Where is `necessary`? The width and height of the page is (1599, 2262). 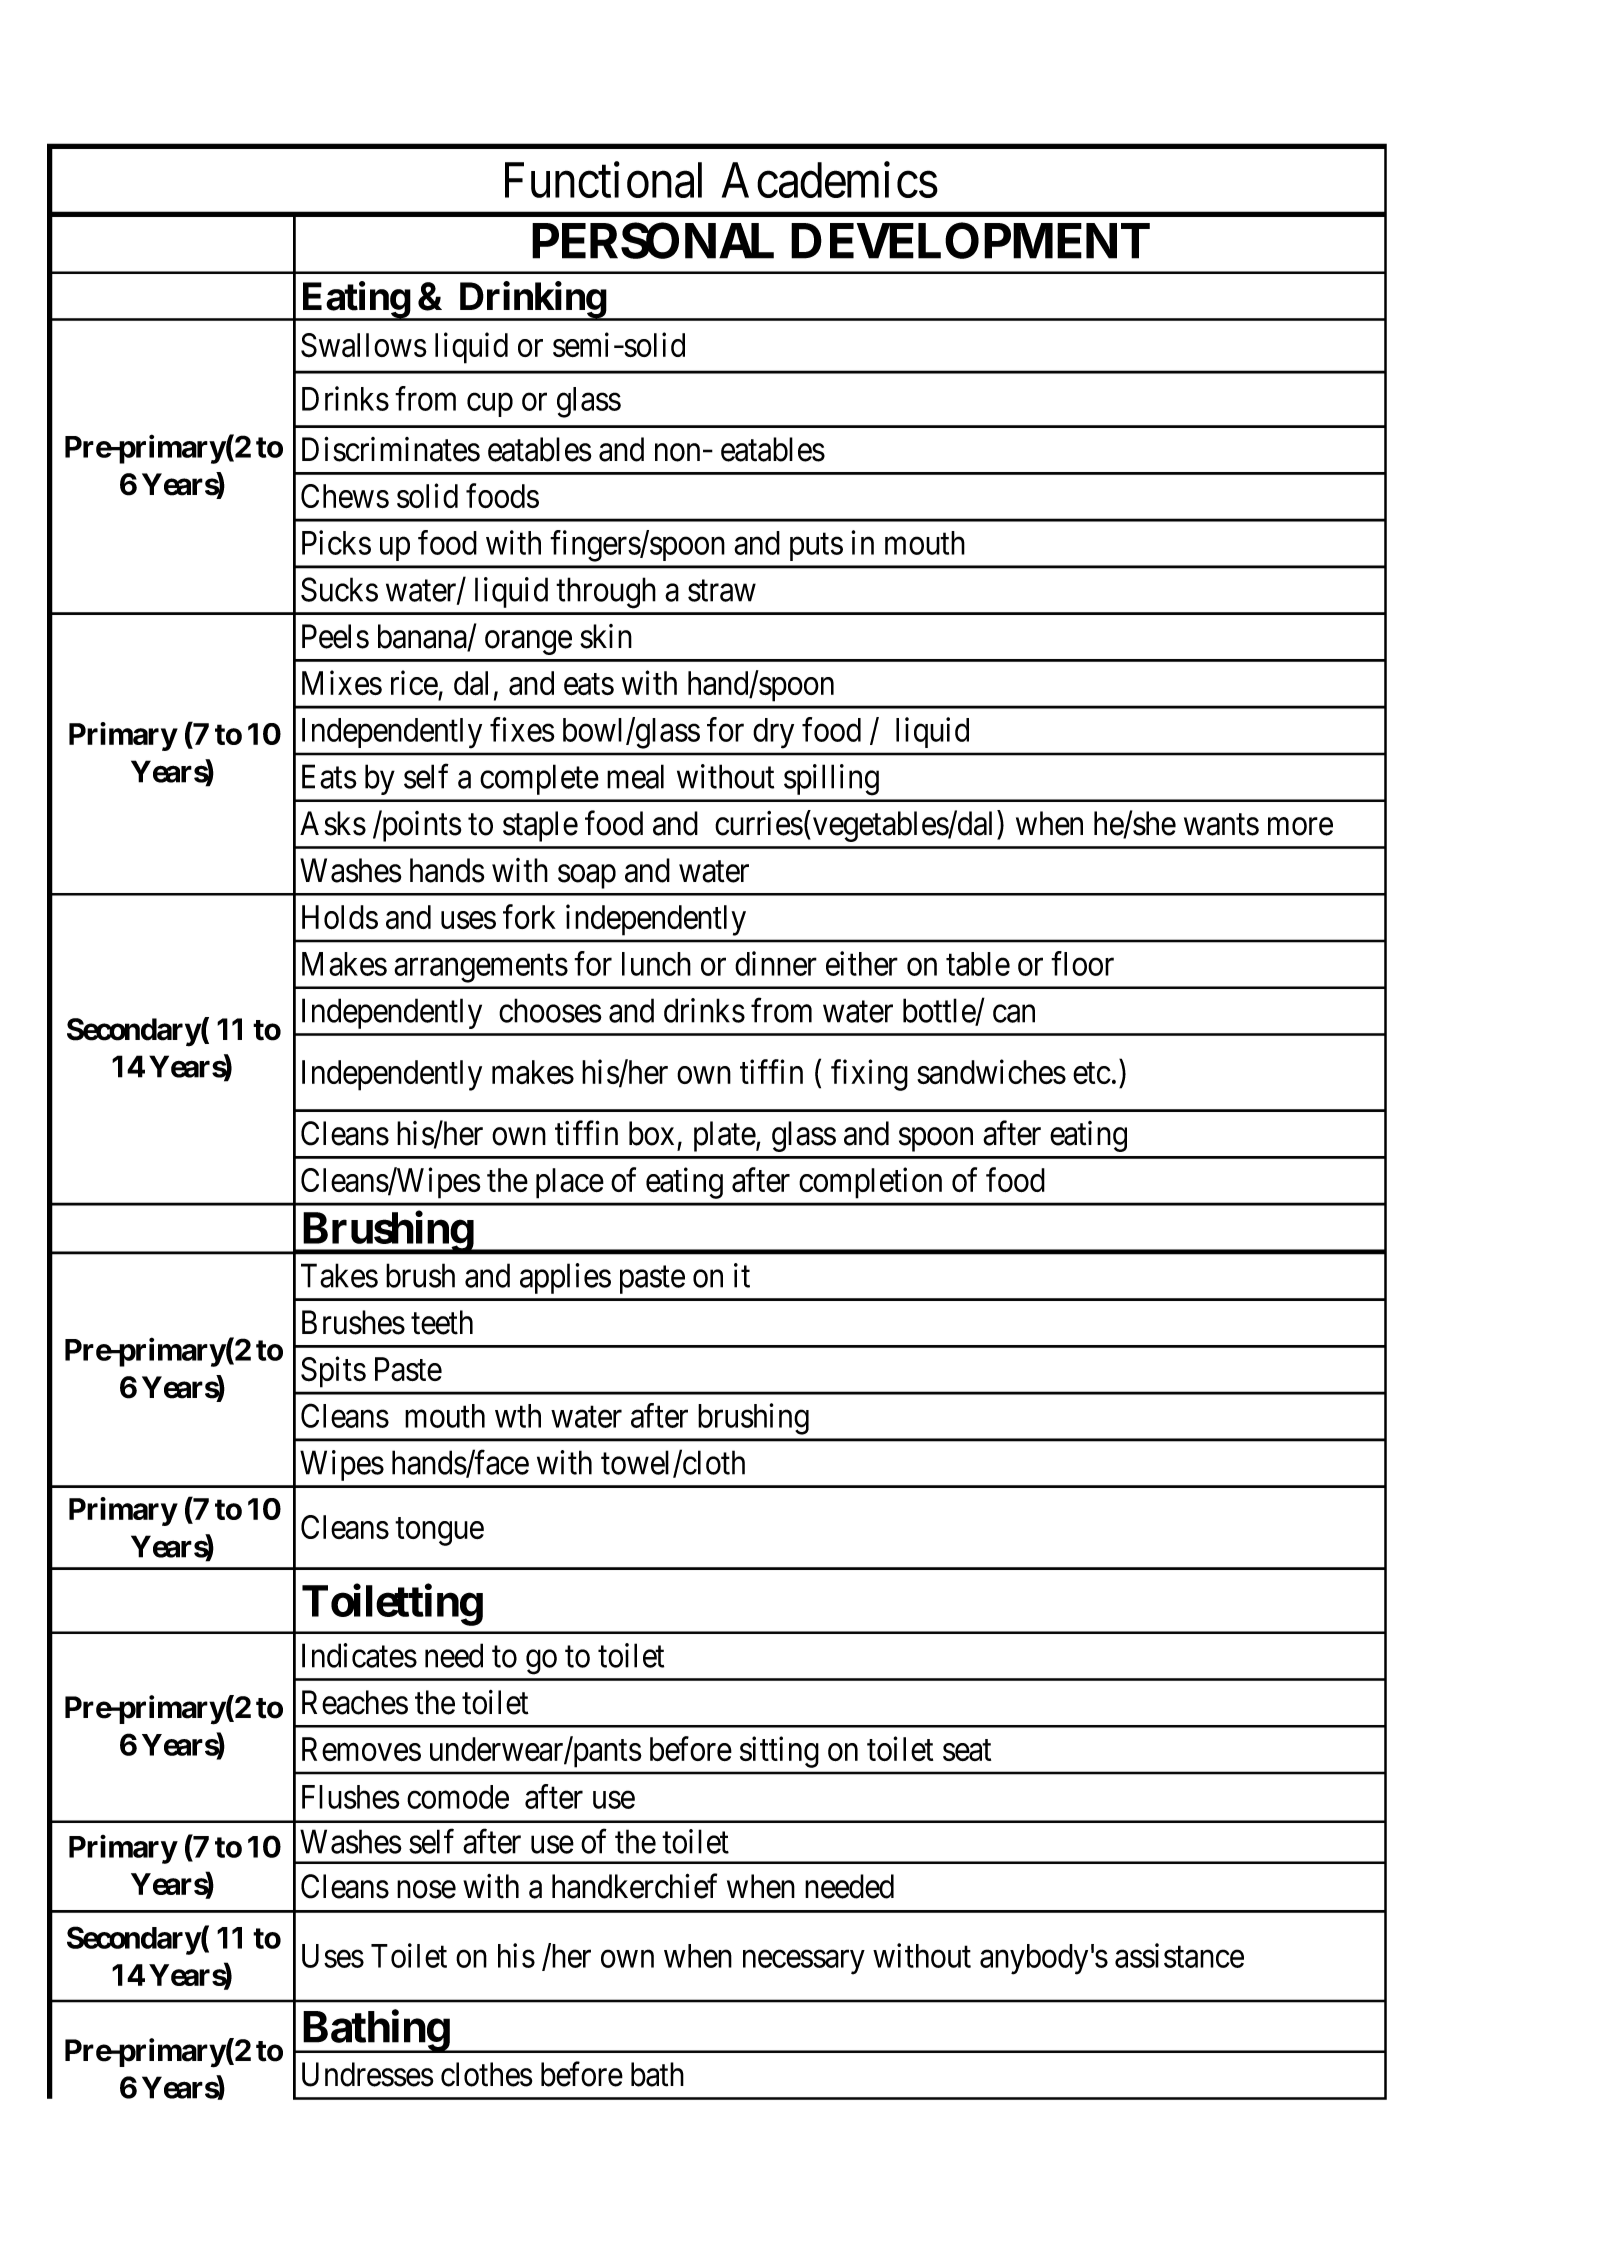
necessary is located at coordinates (804, 1962).
